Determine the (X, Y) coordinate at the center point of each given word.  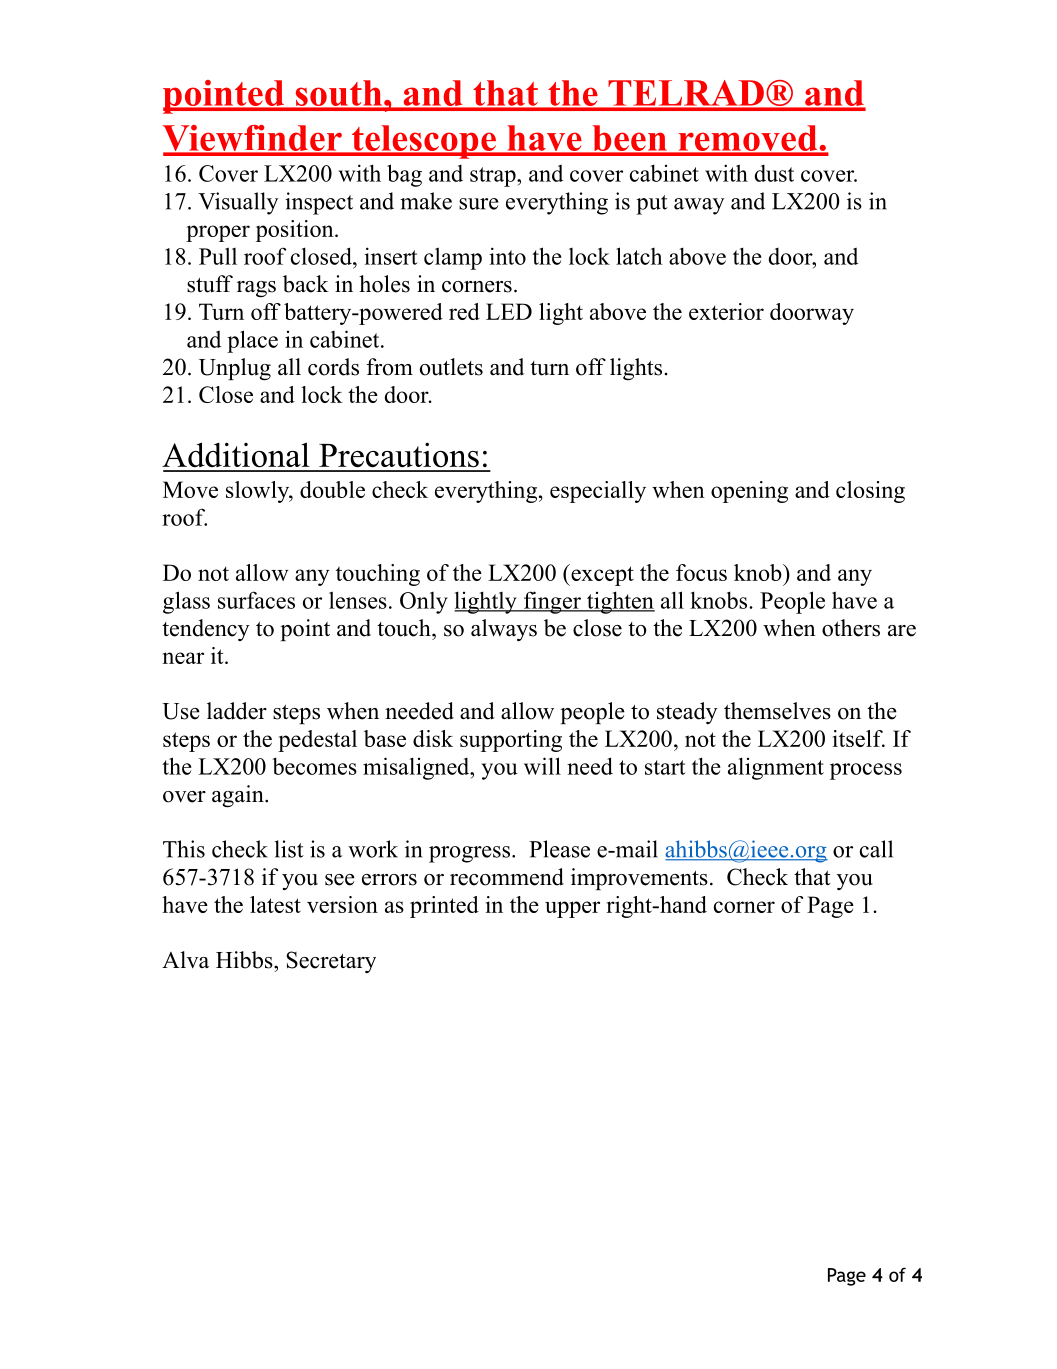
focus (701, 572)
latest (275, 904)
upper (572, 909)
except (601, 575)
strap (494, 177)
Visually (238, 203)
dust (774, 173)
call (876, 849)
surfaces (256, 600)
